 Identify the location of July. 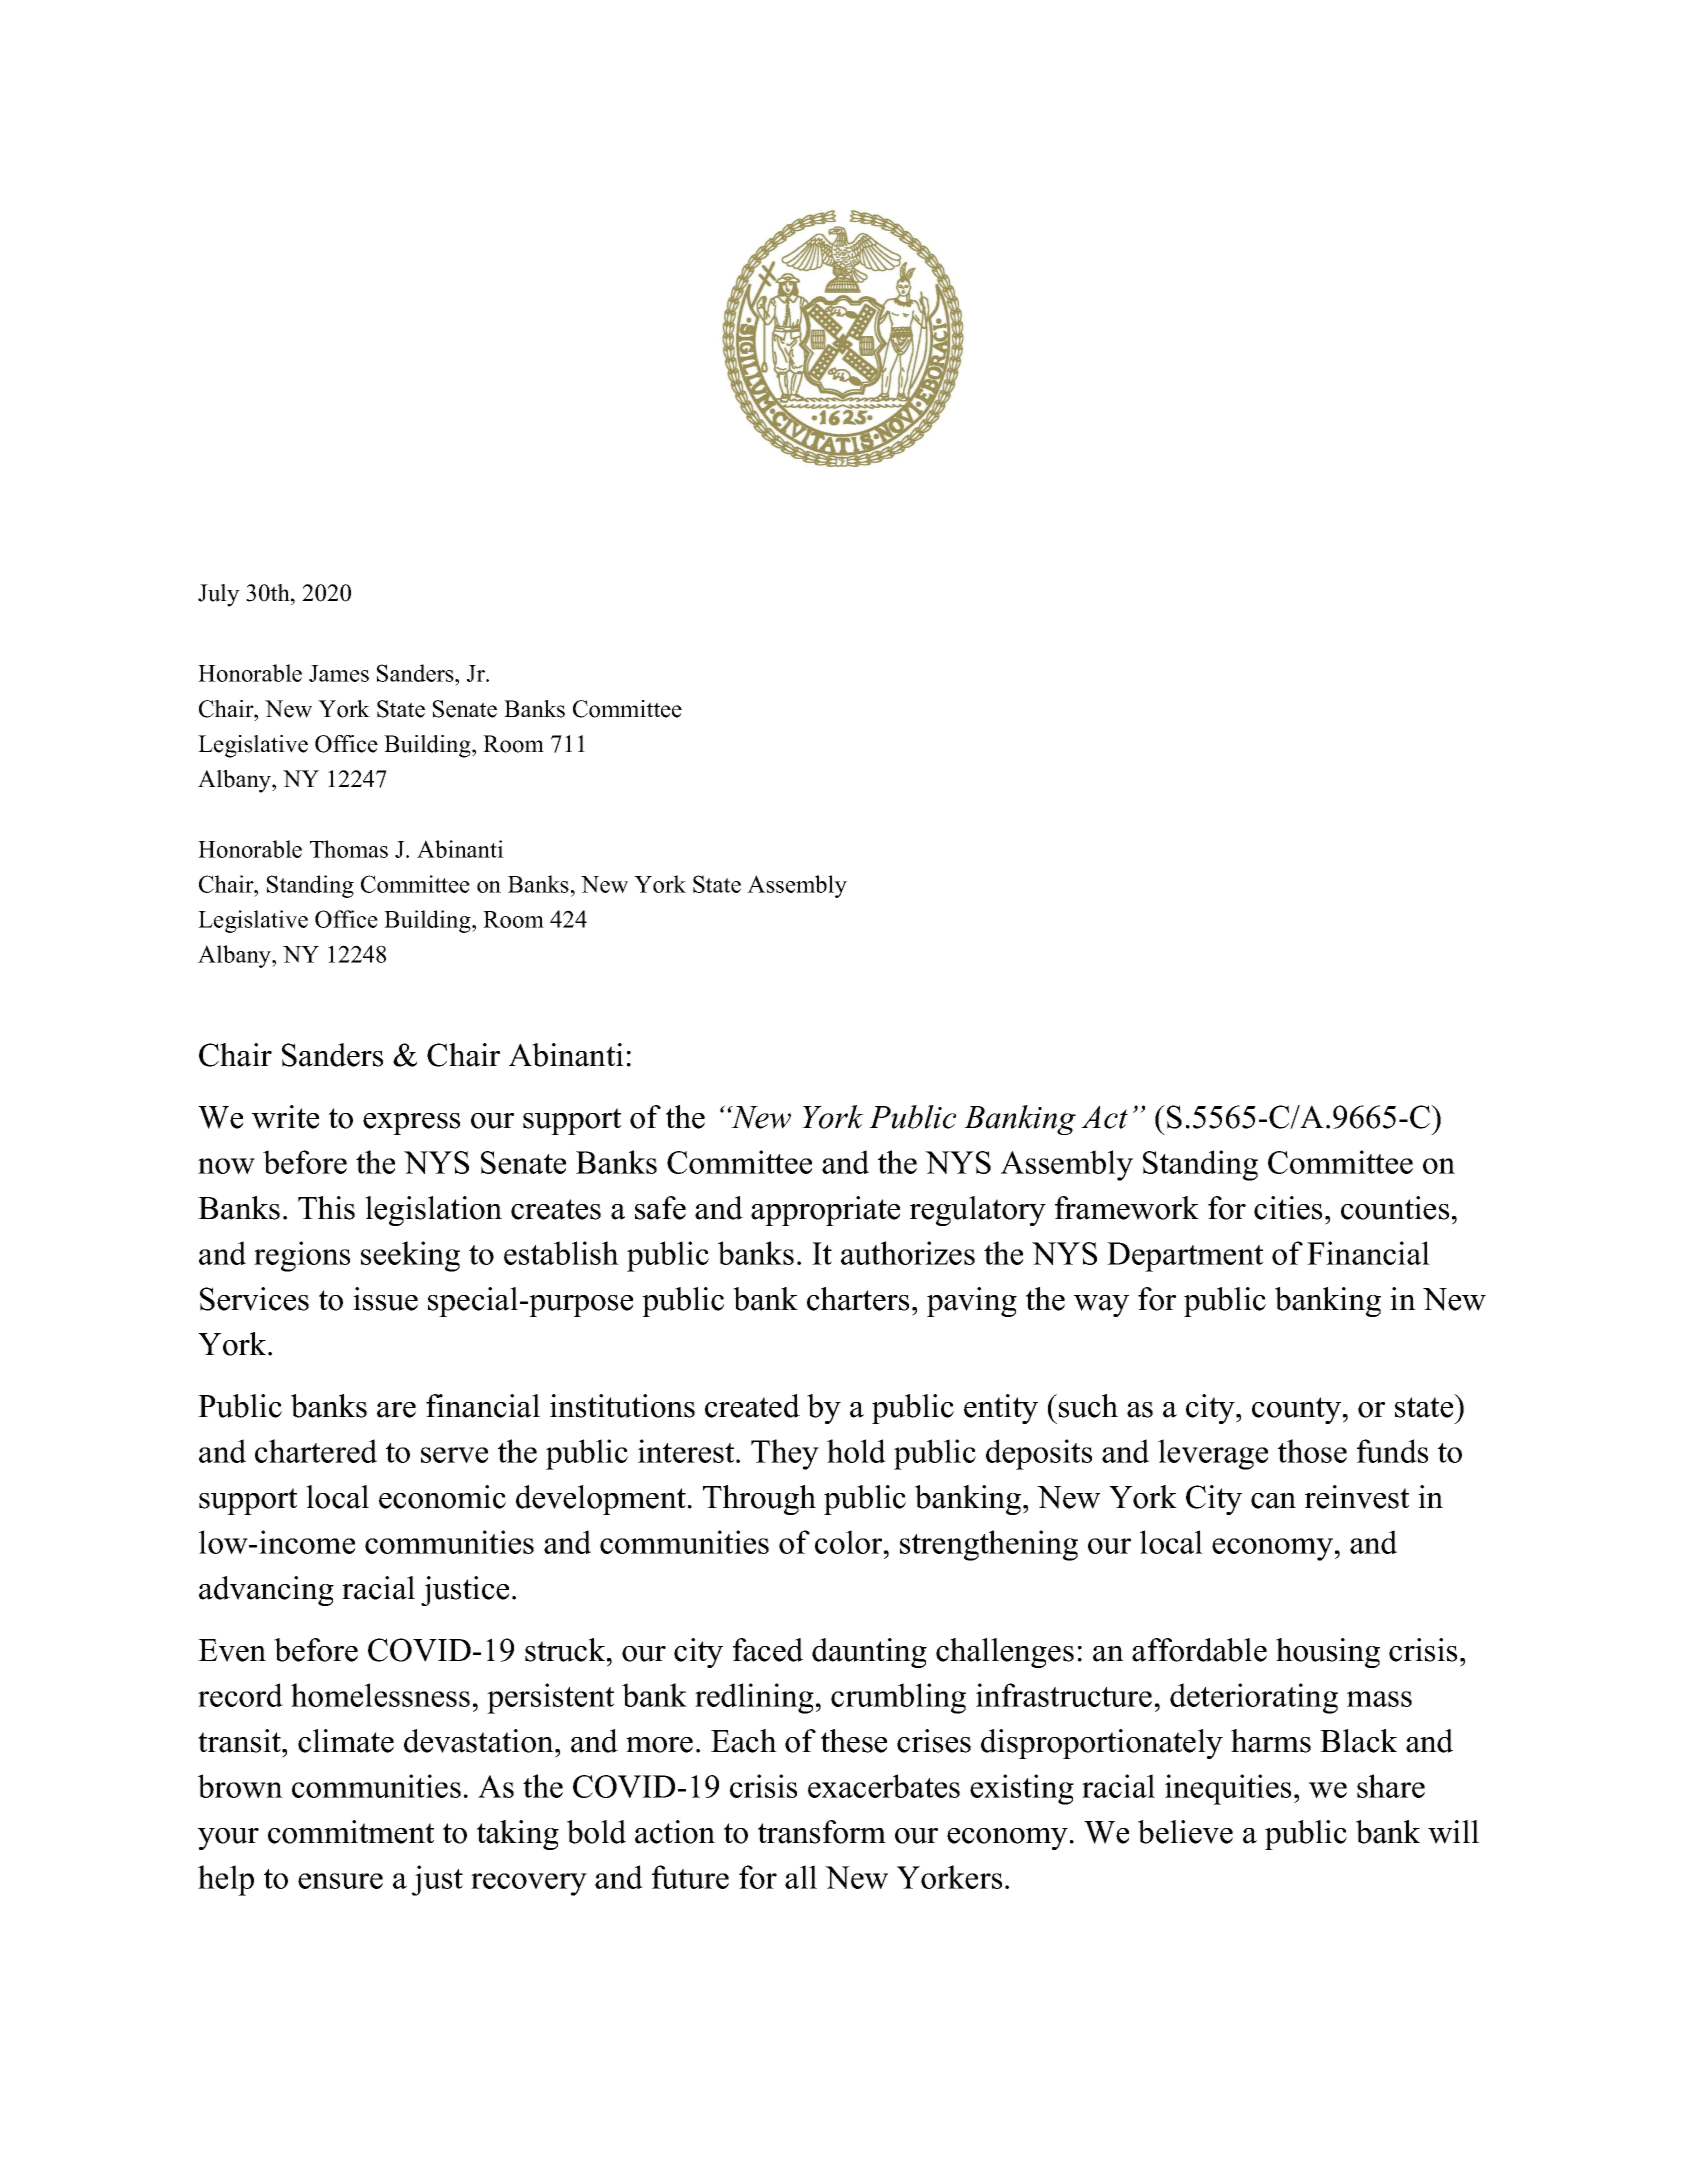
(219, 595).
